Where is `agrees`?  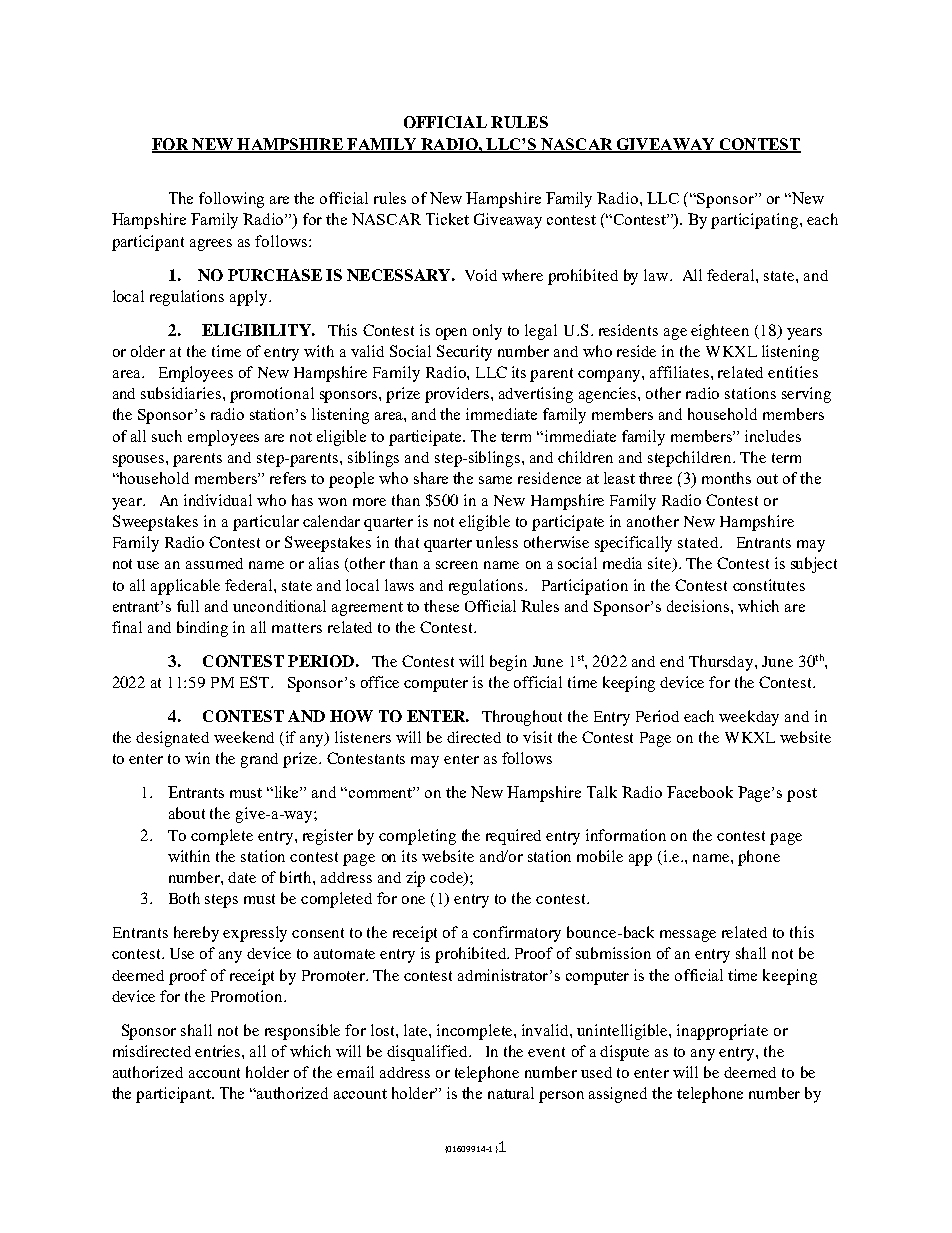 agrees is located at coordinates (211, 245).
